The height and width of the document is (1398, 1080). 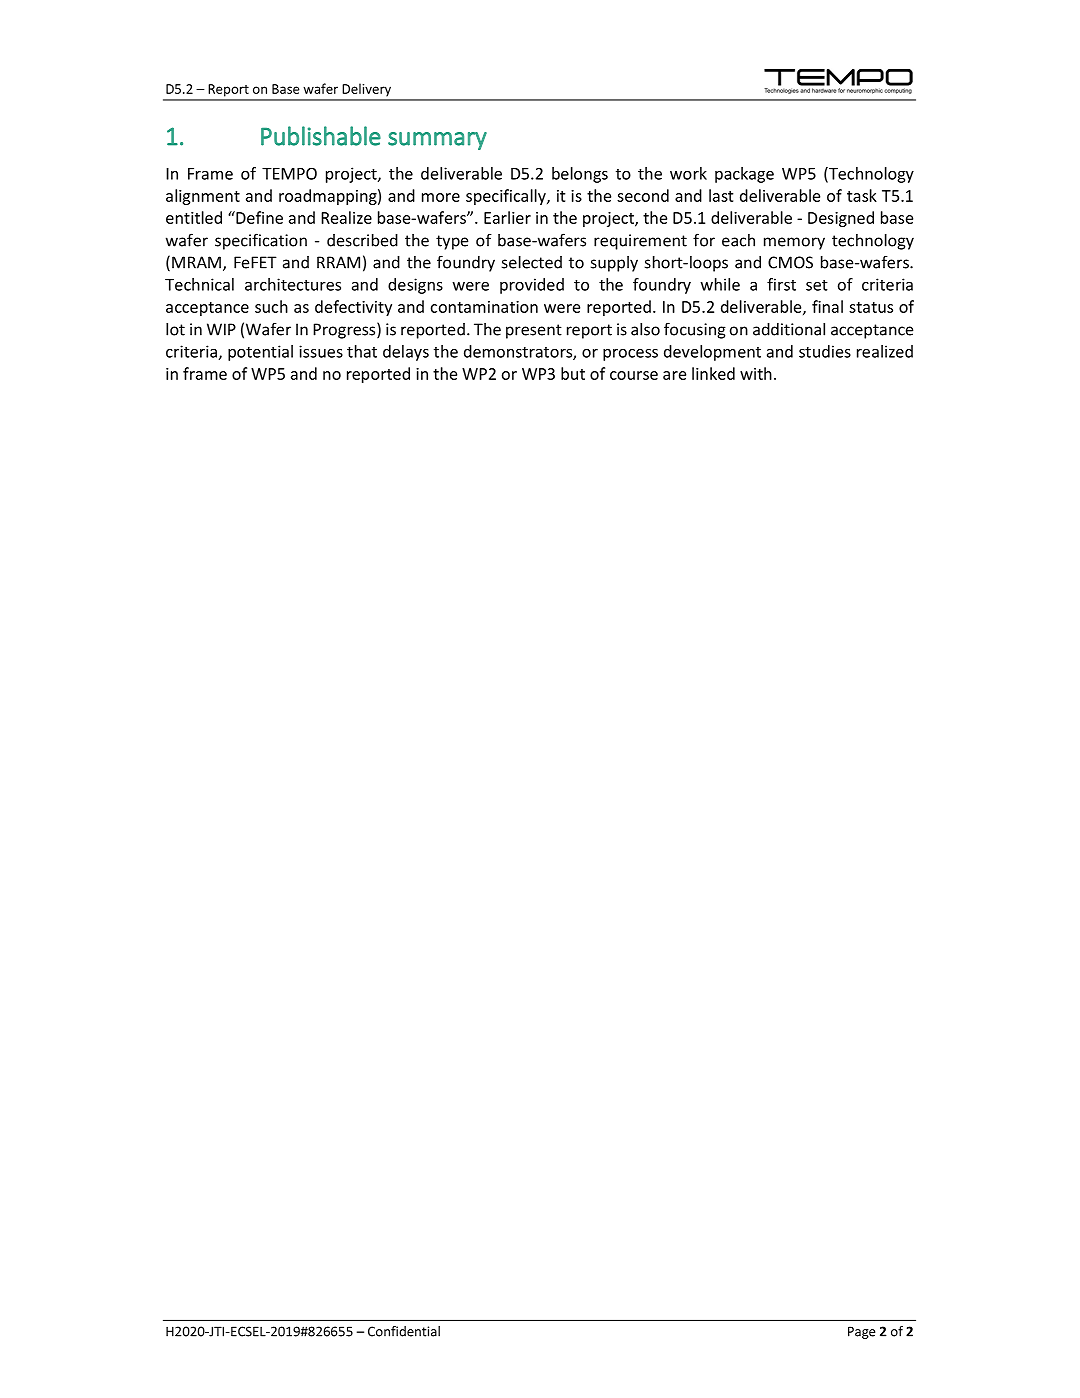 I want to click on Confidential, so click(x=404, y=1331).
